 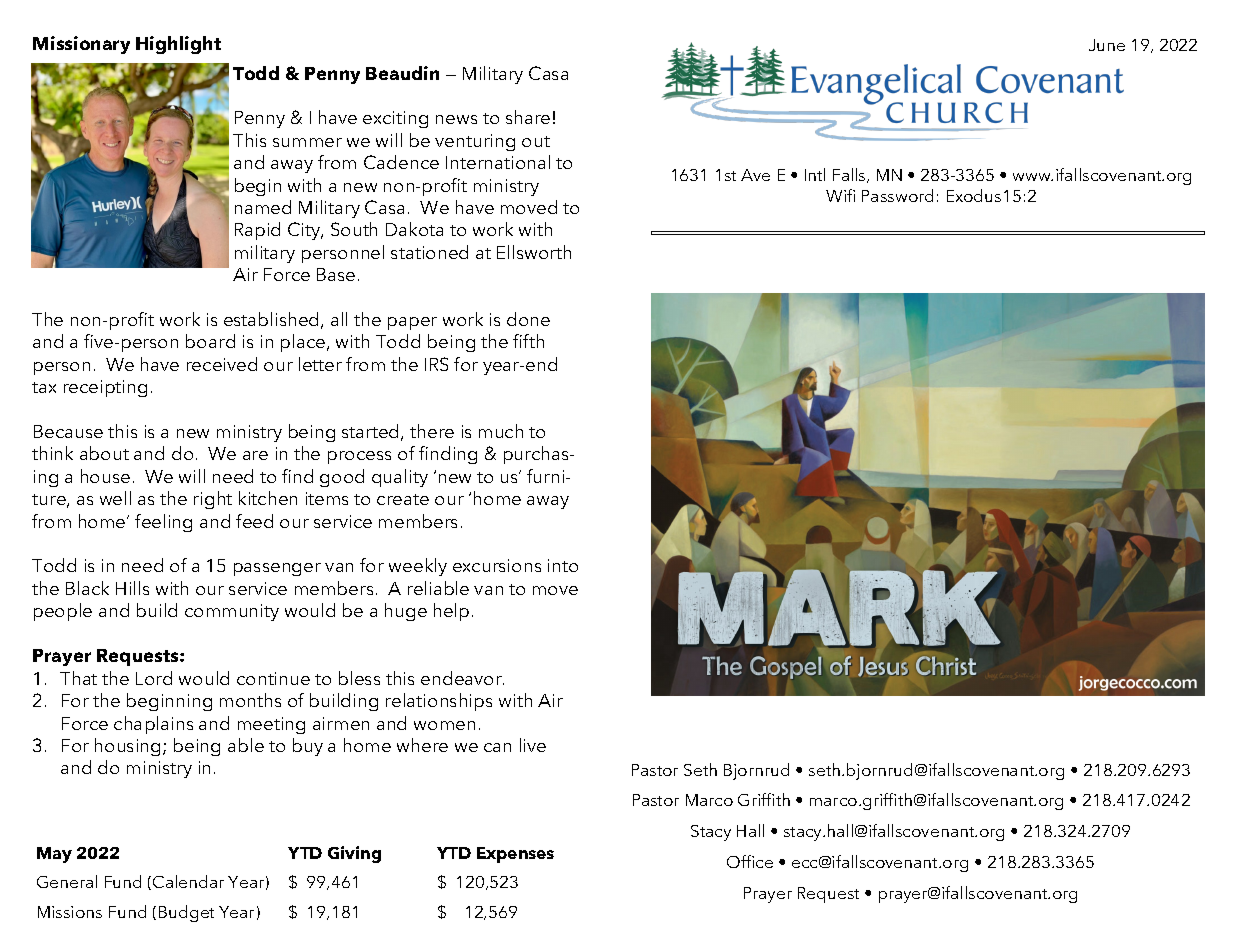 What do you see at coordinates (1107, 45) in the screenshot?
I see `June` at bounding box center [1107, 45].
